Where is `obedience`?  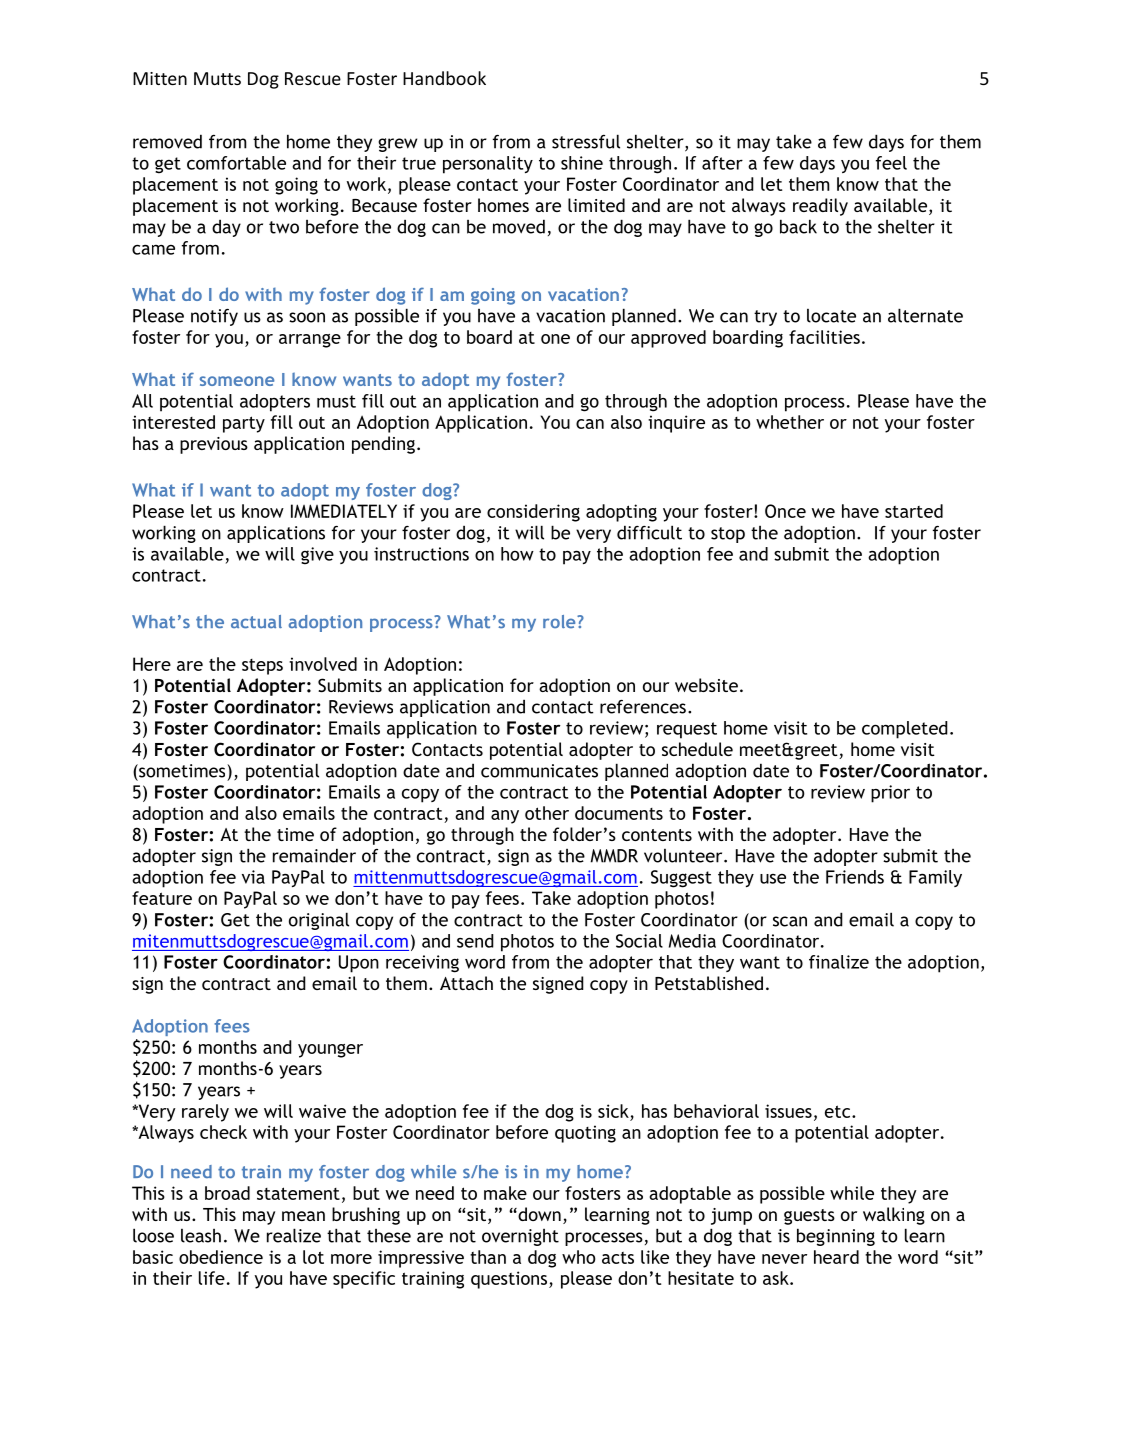
obedience is located at coordinates (221, 1257).
